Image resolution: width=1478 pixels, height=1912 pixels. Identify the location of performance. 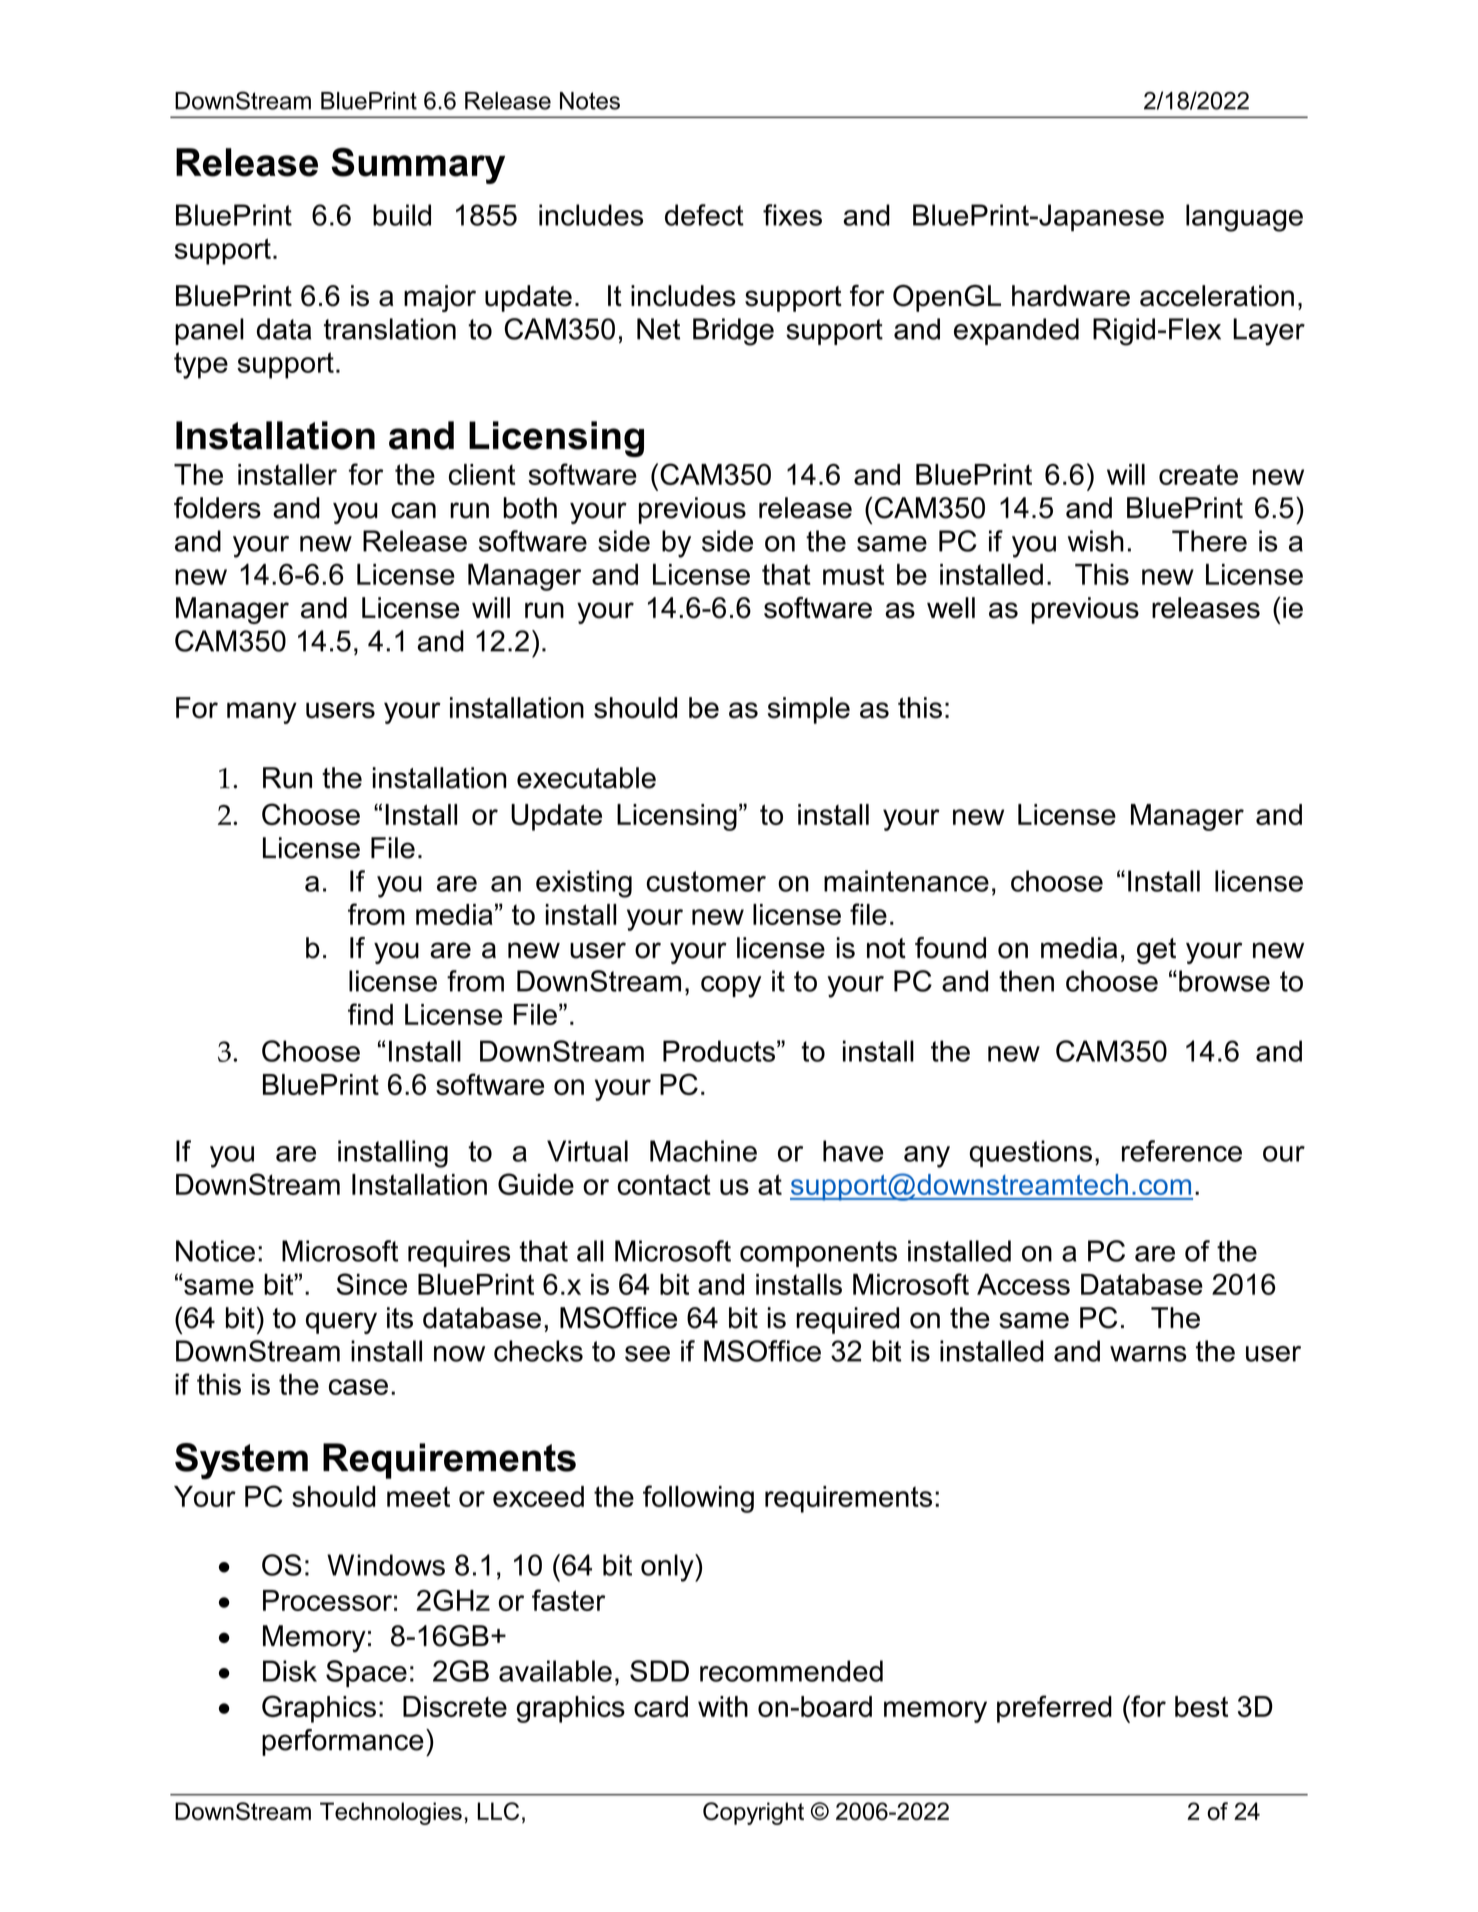
(343, 1742).
